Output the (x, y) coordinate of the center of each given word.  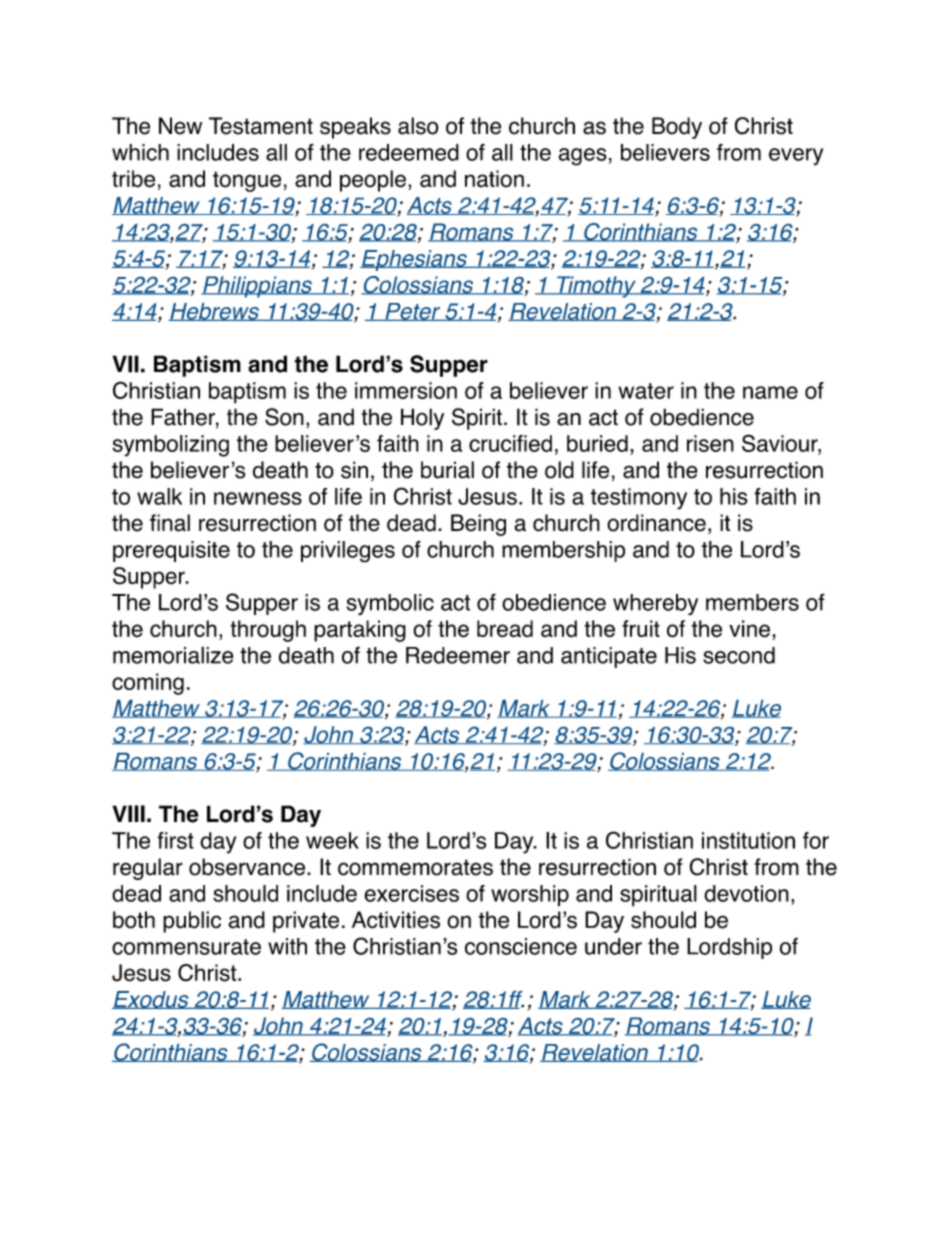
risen (710, 443)
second (739, 655)
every (796, 157)
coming (148, 684)
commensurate (186, 947)
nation (494, 179)
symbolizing (171, 446)
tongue (247, 181)
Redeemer (458, 655)
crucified (510, 443)
